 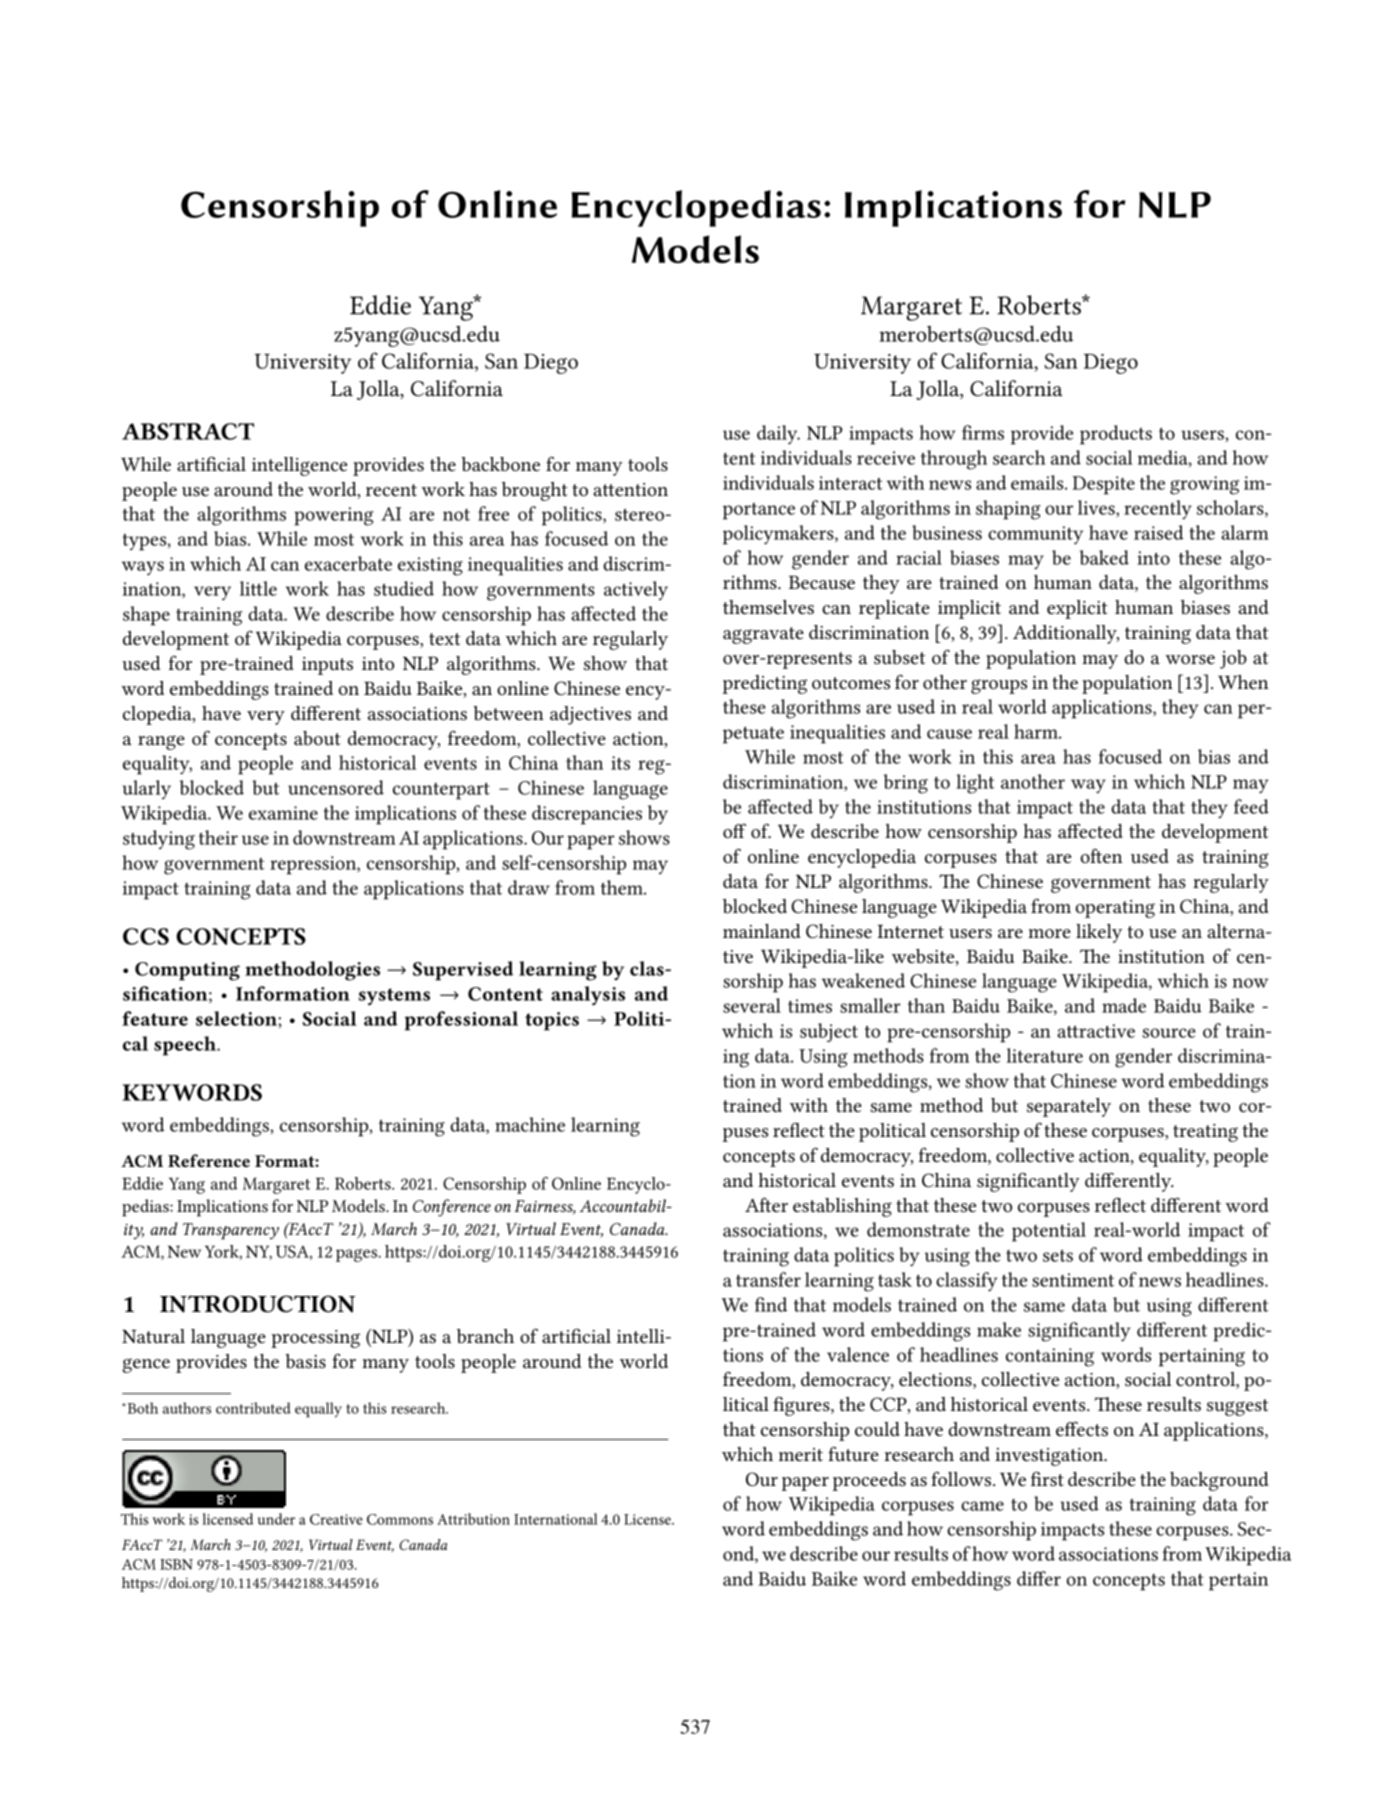 What do you see at coordinates (1205, 1133) in the image?
I see `treating` at bounding box center [1205, 1133].
